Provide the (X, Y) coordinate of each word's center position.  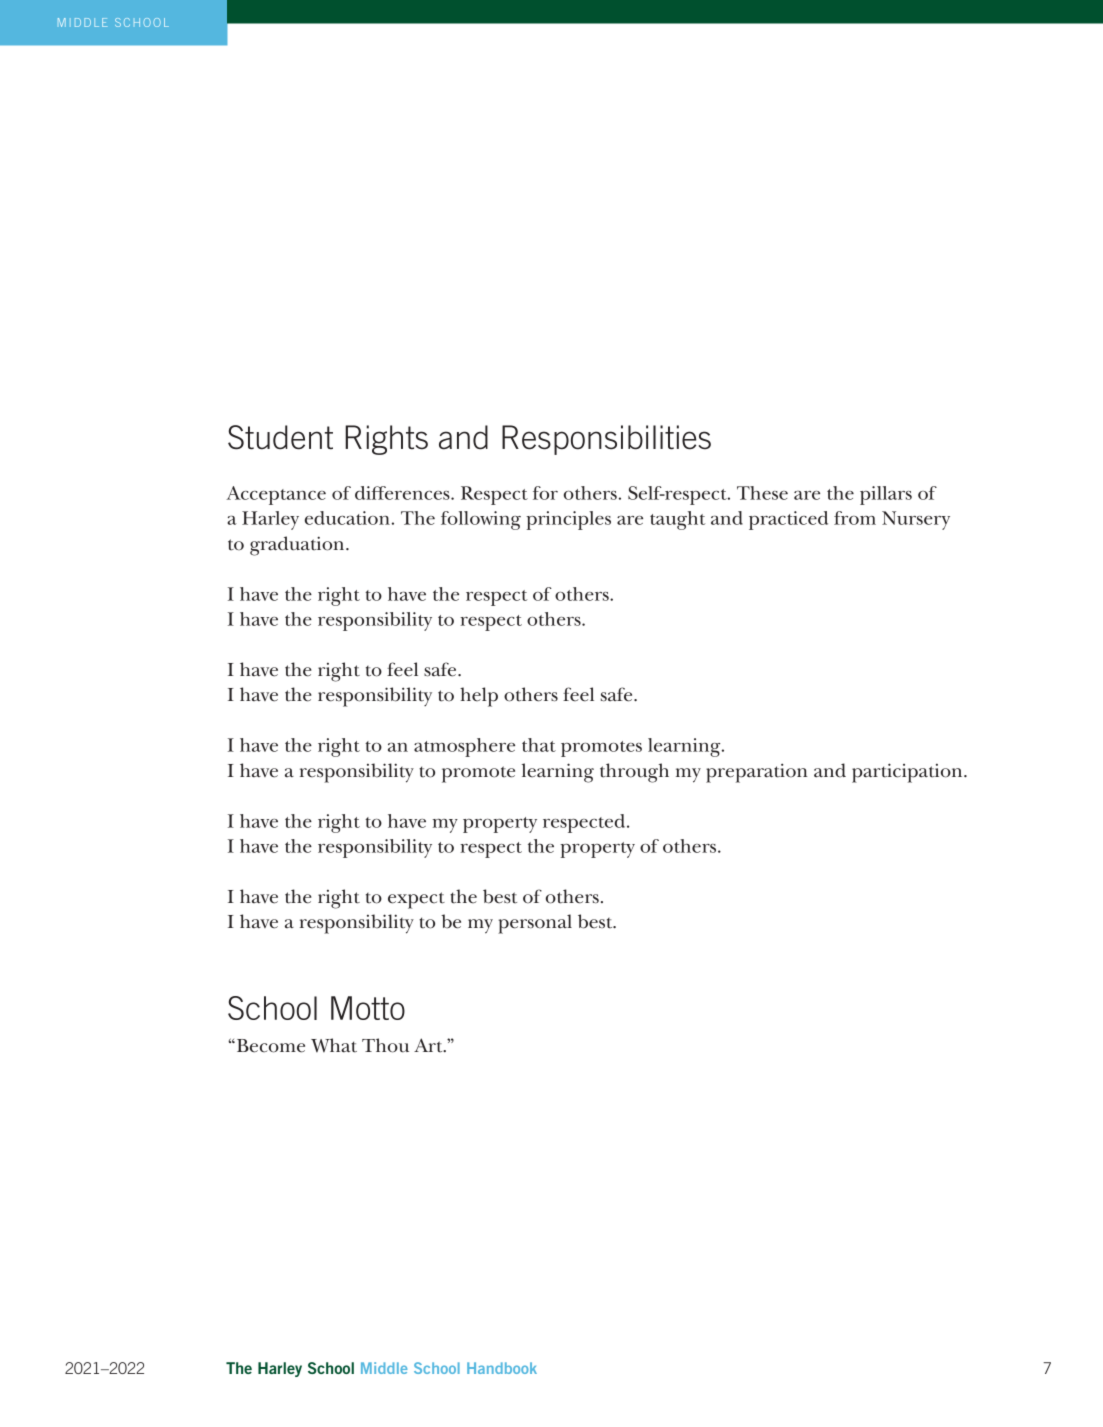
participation (908, 773)
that (539, 745)
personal (535, 924)
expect (416, 900)
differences (403, 493)
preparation (757, 773)
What (334, 1045)
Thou (385, 1045)
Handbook (502, 1368)
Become (271, 1046)
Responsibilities (606, 440)
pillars (886, 495)
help (479, 697)
